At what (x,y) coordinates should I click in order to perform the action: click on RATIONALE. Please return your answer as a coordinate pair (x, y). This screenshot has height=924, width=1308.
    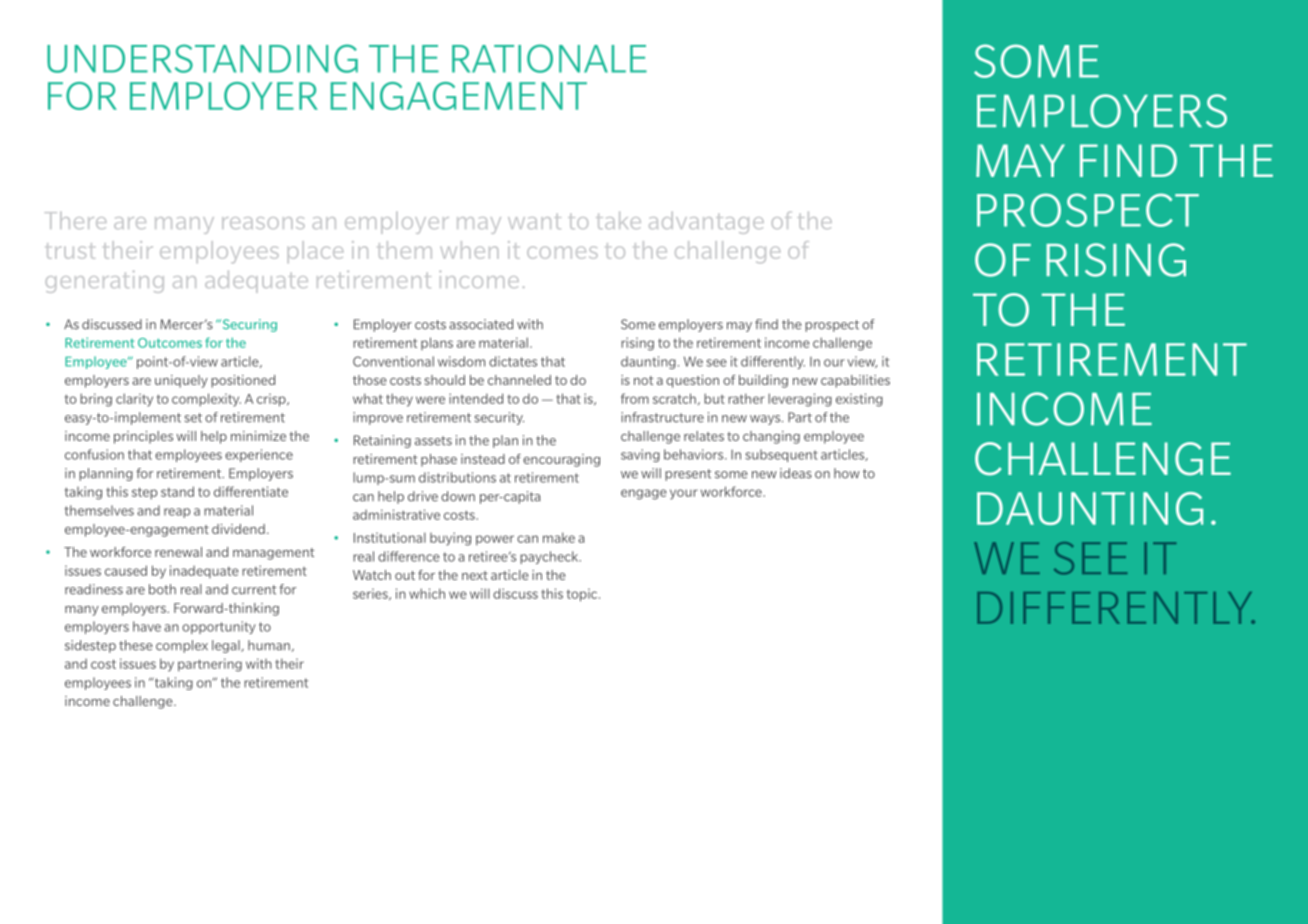
    Looking at the image, I should click on (549, 58).
